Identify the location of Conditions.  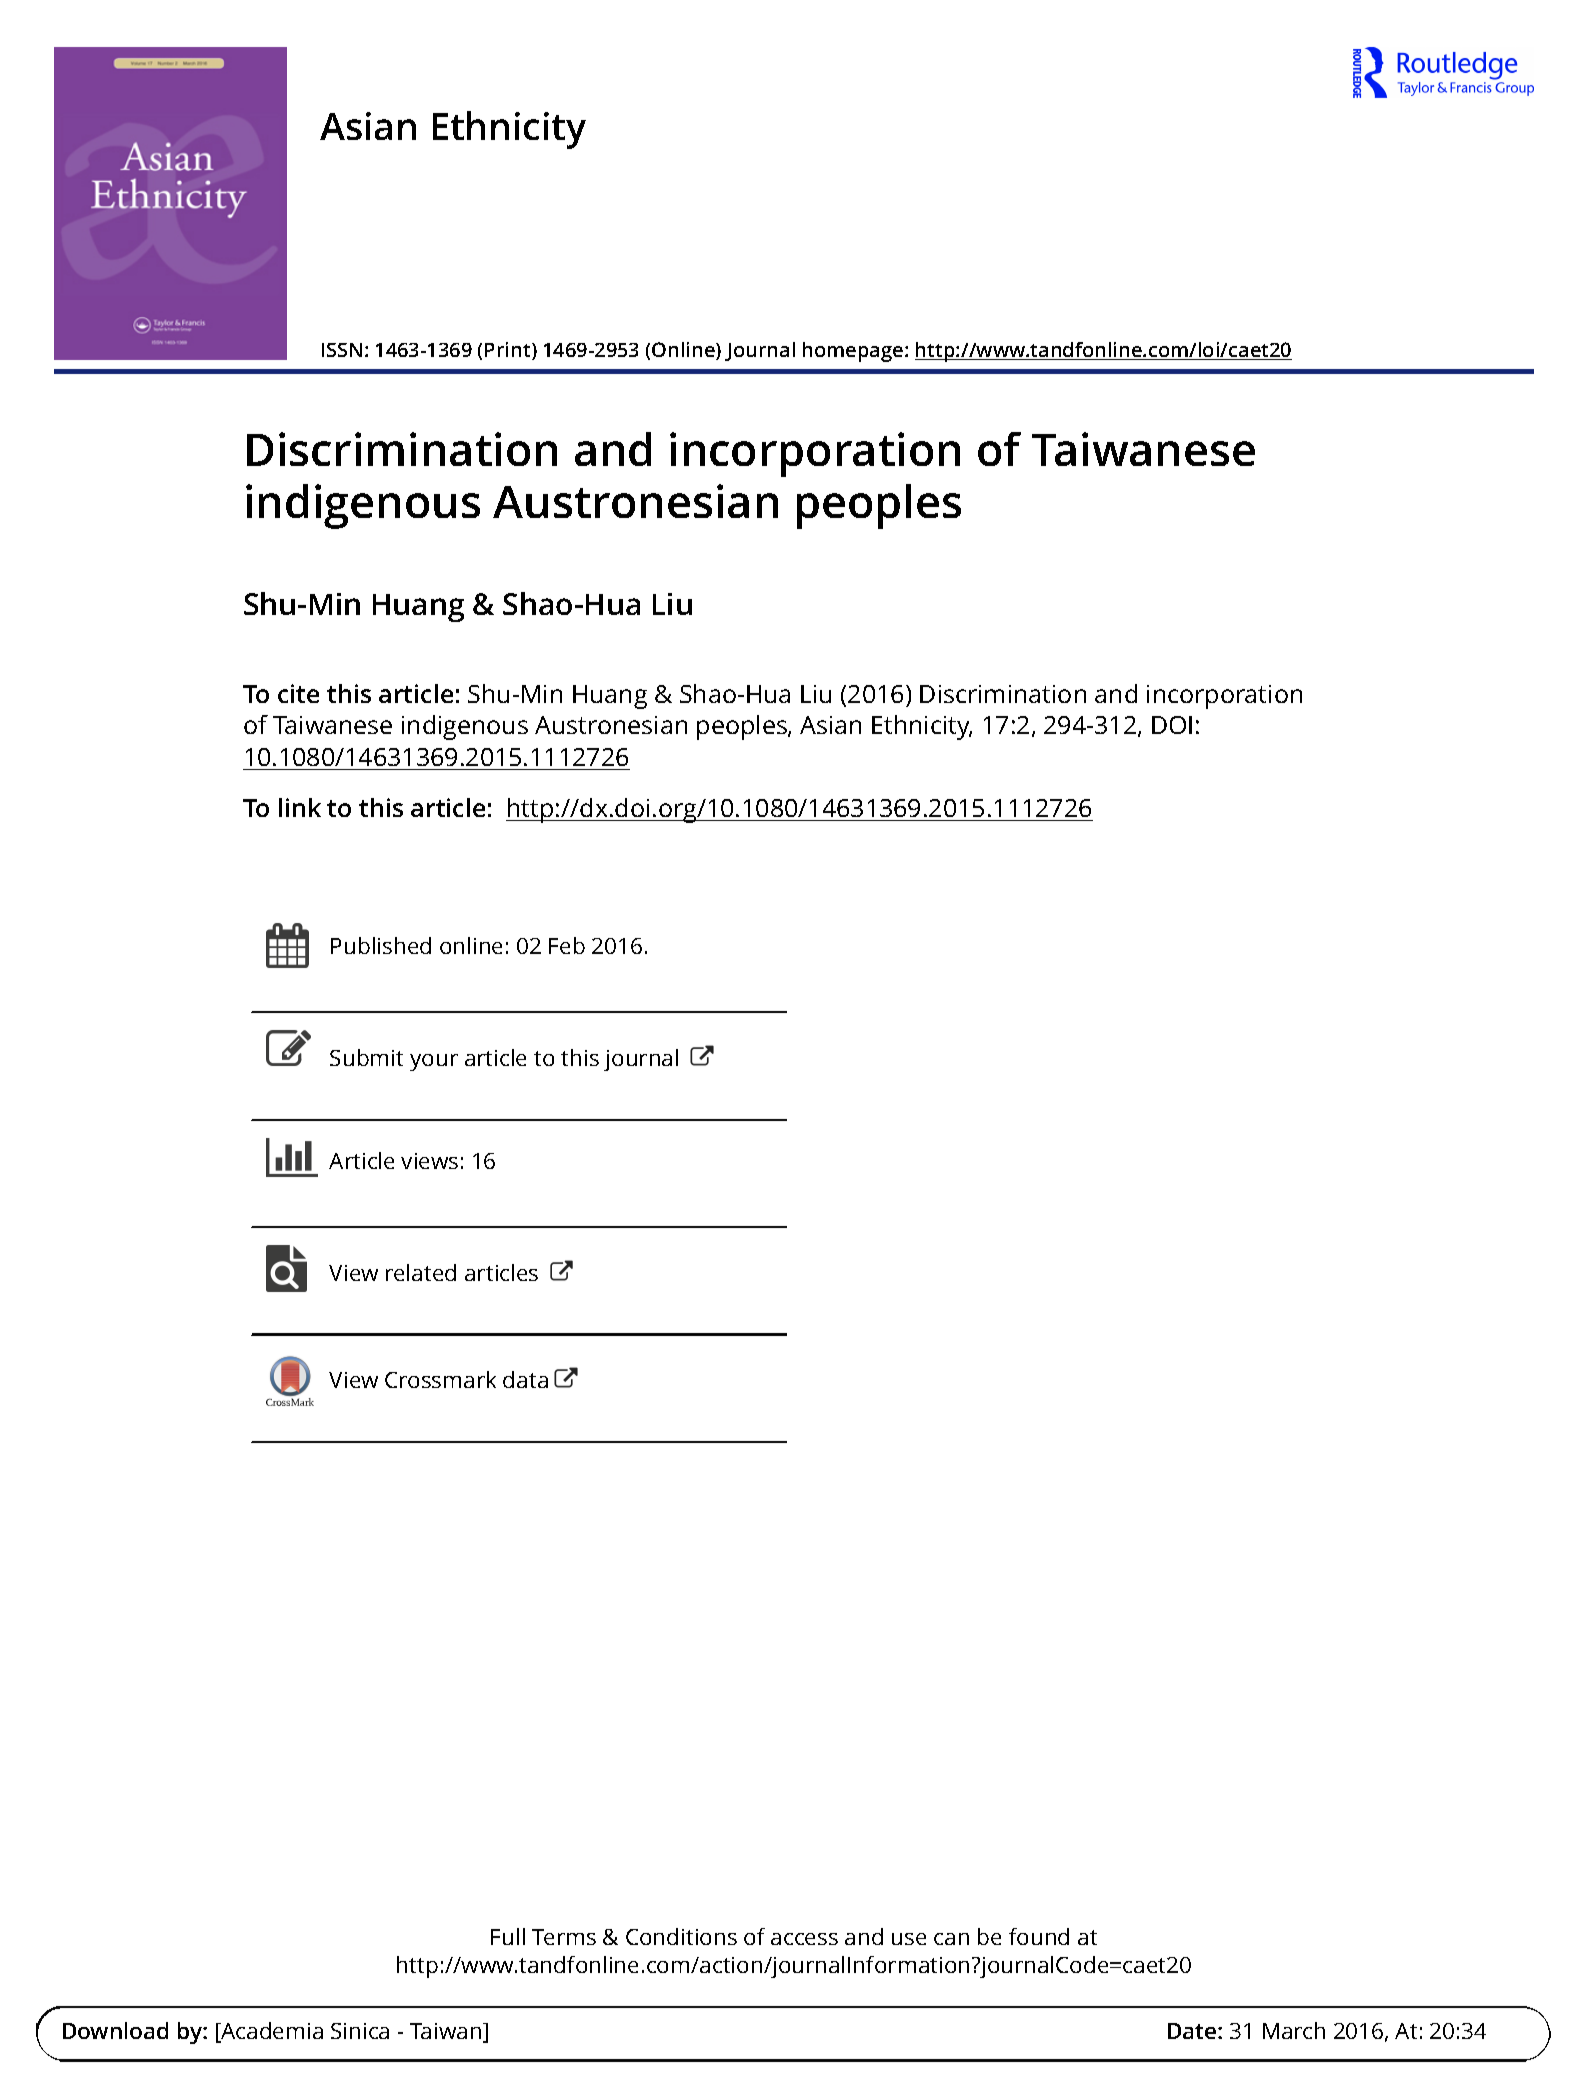
(681, 1936).
